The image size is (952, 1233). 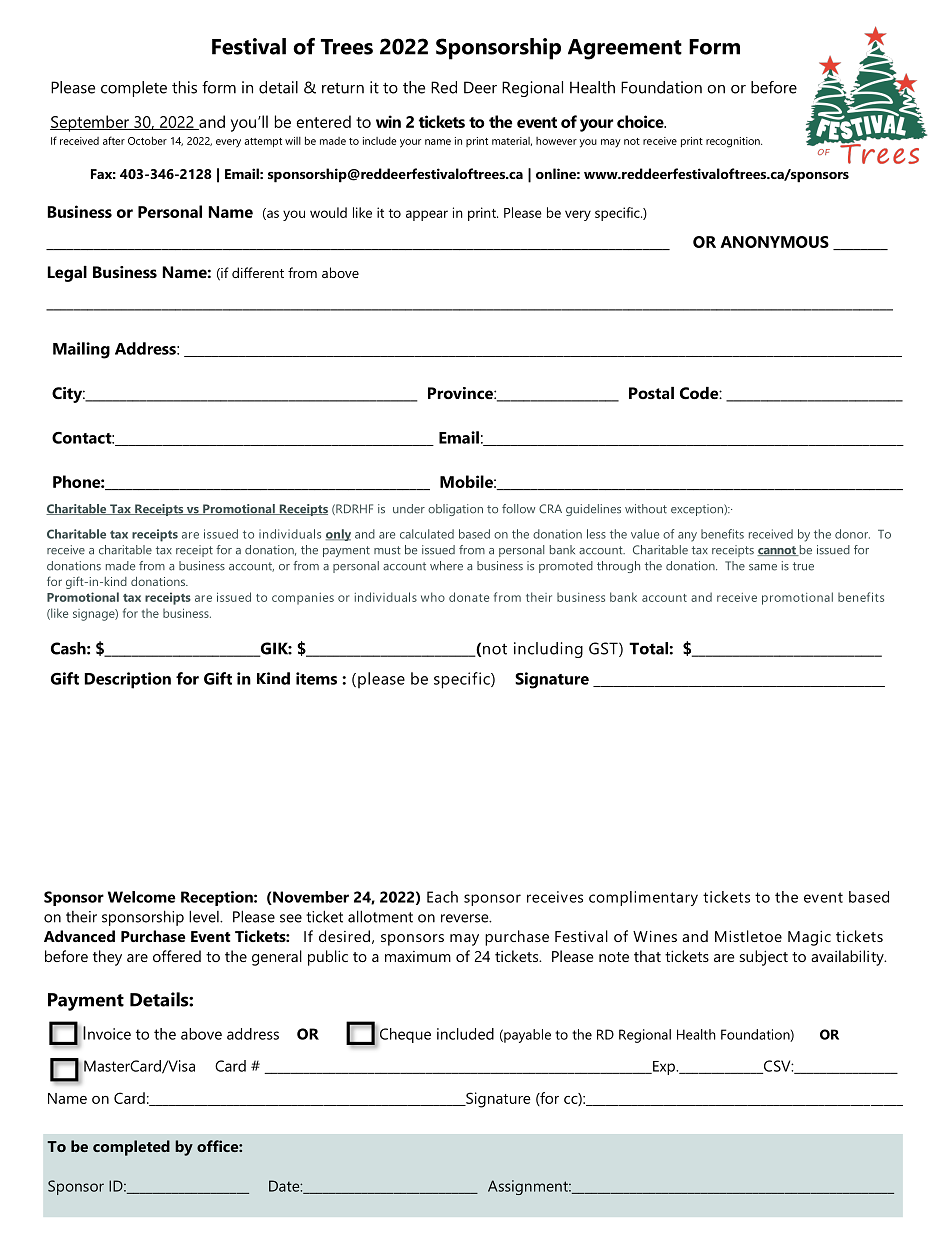 What do you see at coordinates (177, 956) in the screenshot?
I see `offered` at bounding box center [177, 956].
